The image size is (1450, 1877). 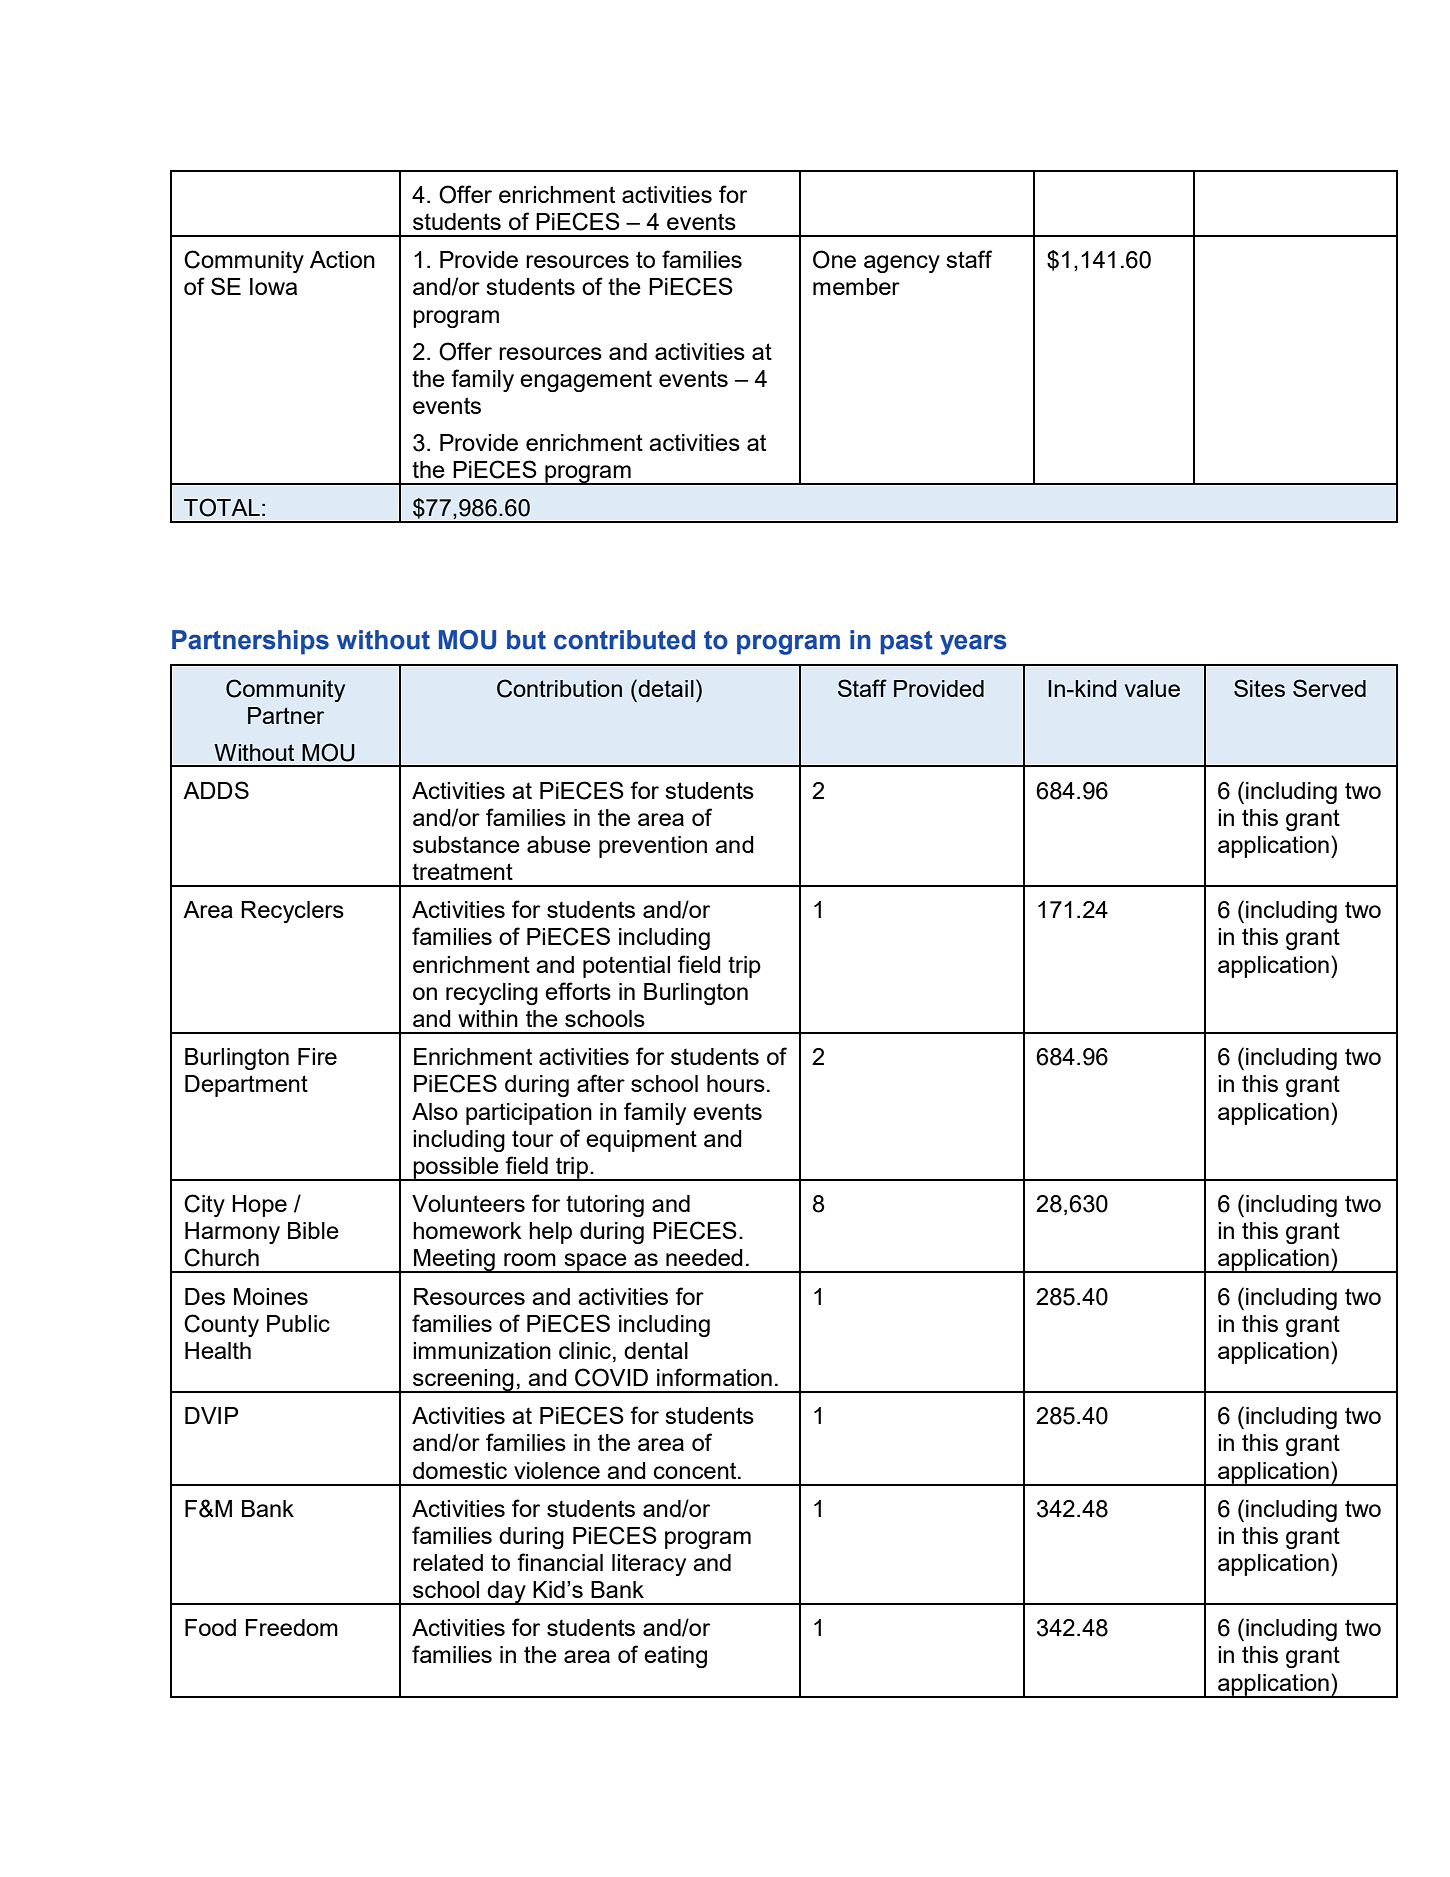 I want to click on agency, so click(x=902, y=264).
